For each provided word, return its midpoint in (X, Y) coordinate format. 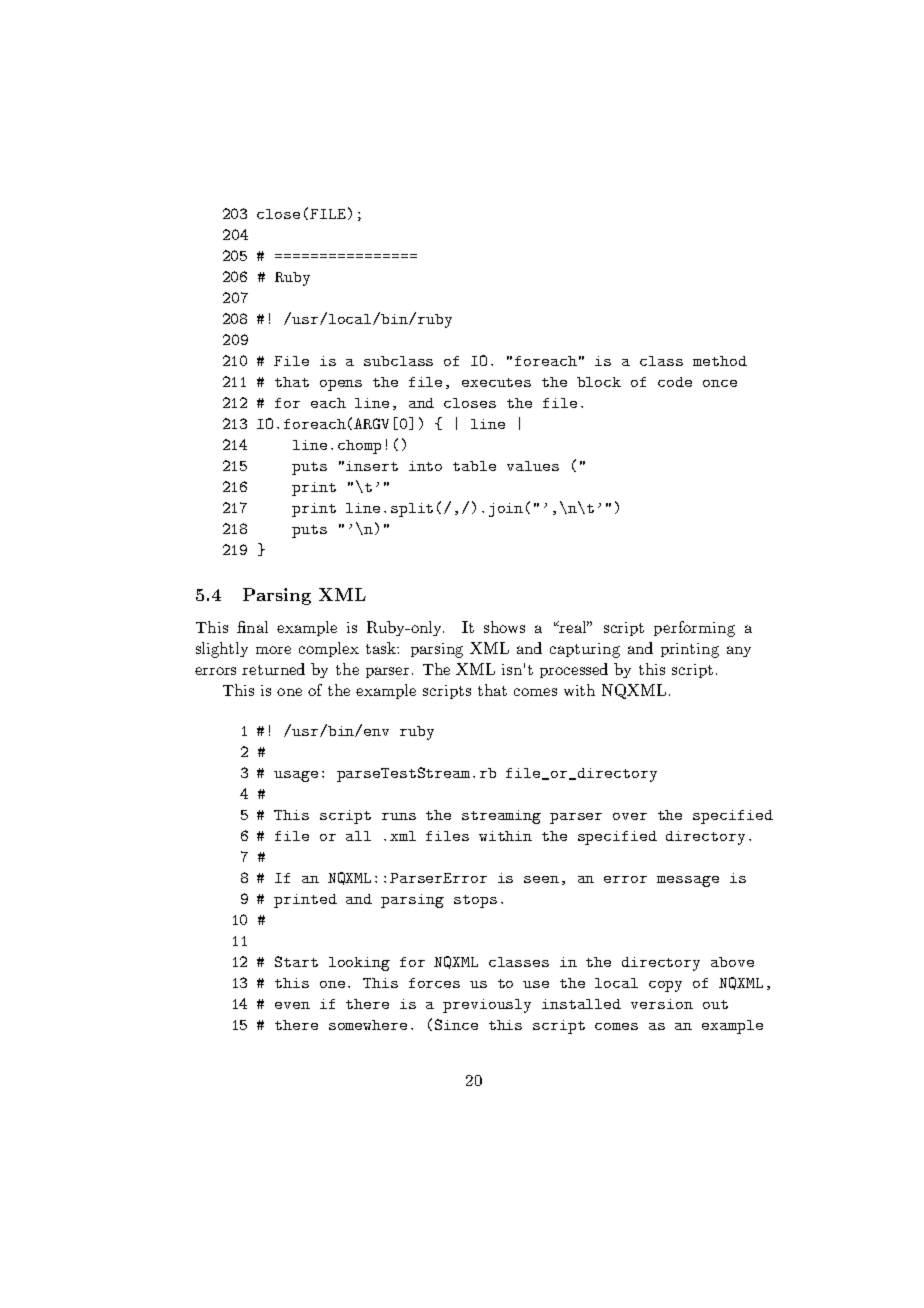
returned (273, 669)
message (688, 881)
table (474, 466)
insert (372, 466)
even (292, 1005)
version (662, 1004)
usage (296, 776)
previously (487, 1006)
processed (574, 670)
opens (341, 385)
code (675, 382)
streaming (501, 817)
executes (496, 382)
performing (694, 629)
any (739, 651)
